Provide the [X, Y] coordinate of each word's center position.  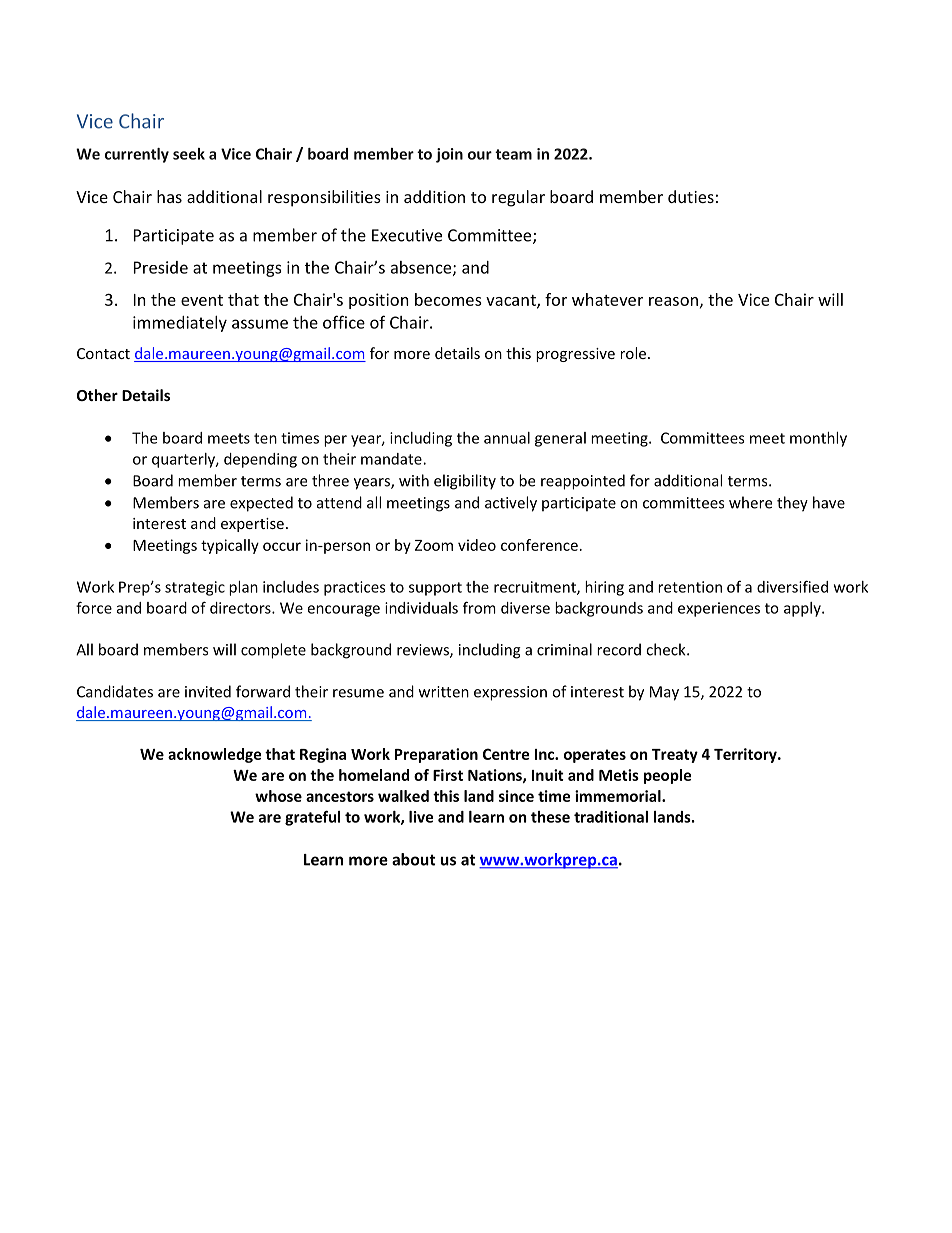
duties [691, 196]
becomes [448, 299]
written [444, 692]
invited [208, 691]
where [750, 502]
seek [189, 154]
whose [278, 796]
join [449, 155]
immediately [180, 324]
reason [673, 301]
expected [261, 504]
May [664, 693]
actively [511, 504]
